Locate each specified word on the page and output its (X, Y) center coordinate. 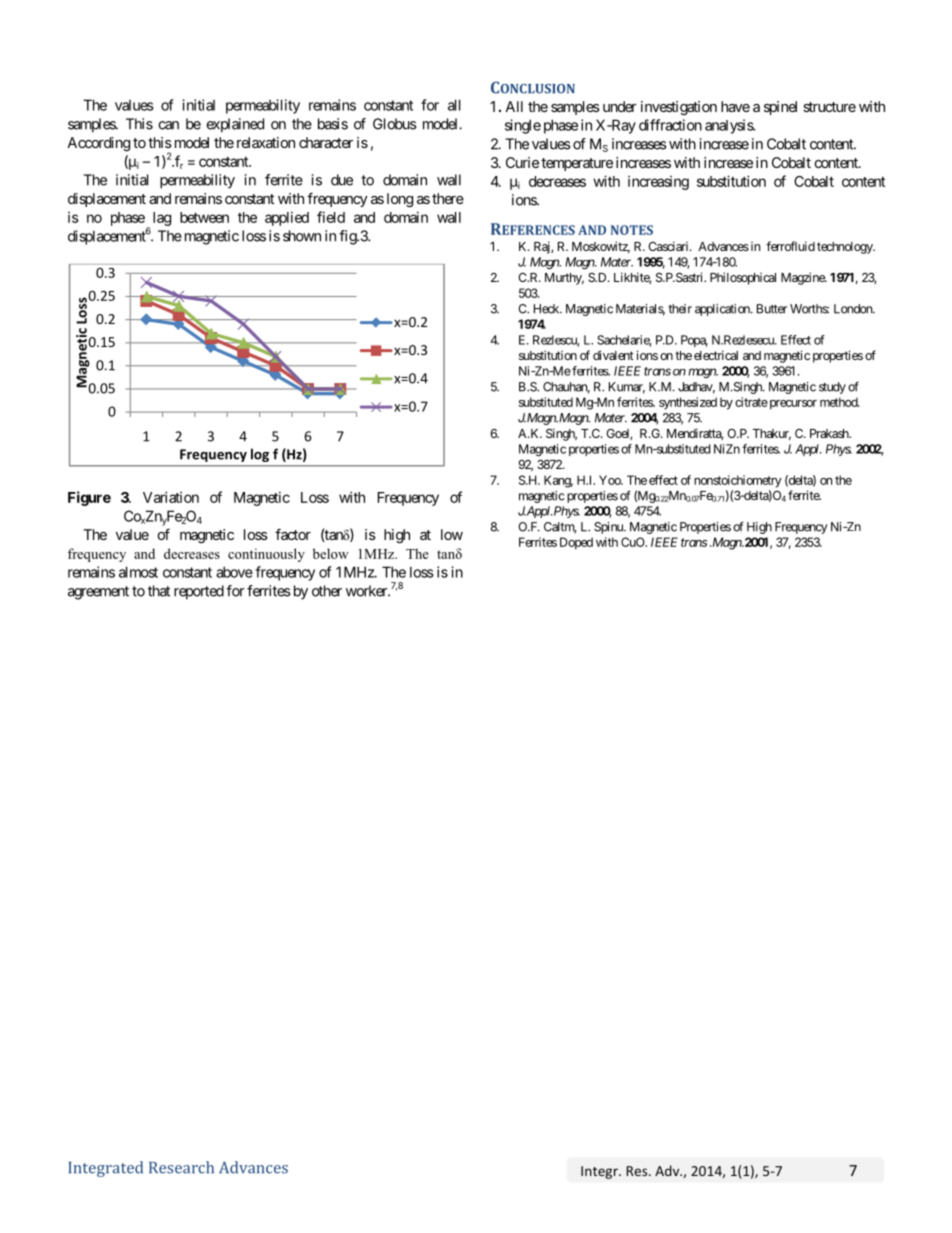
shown (302, 236)
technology (846, 248)
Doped (576, 543)
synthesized (688, 403)
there (448, 198)
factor (293, 534)
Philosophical (743, 278)
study (832, 388)
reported (199, 592)
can (168, 125)
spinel (780, 108)
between (204, 217)
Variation (171, 497)
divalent (613, 355)
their (680, 309)
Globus (395, 124)
